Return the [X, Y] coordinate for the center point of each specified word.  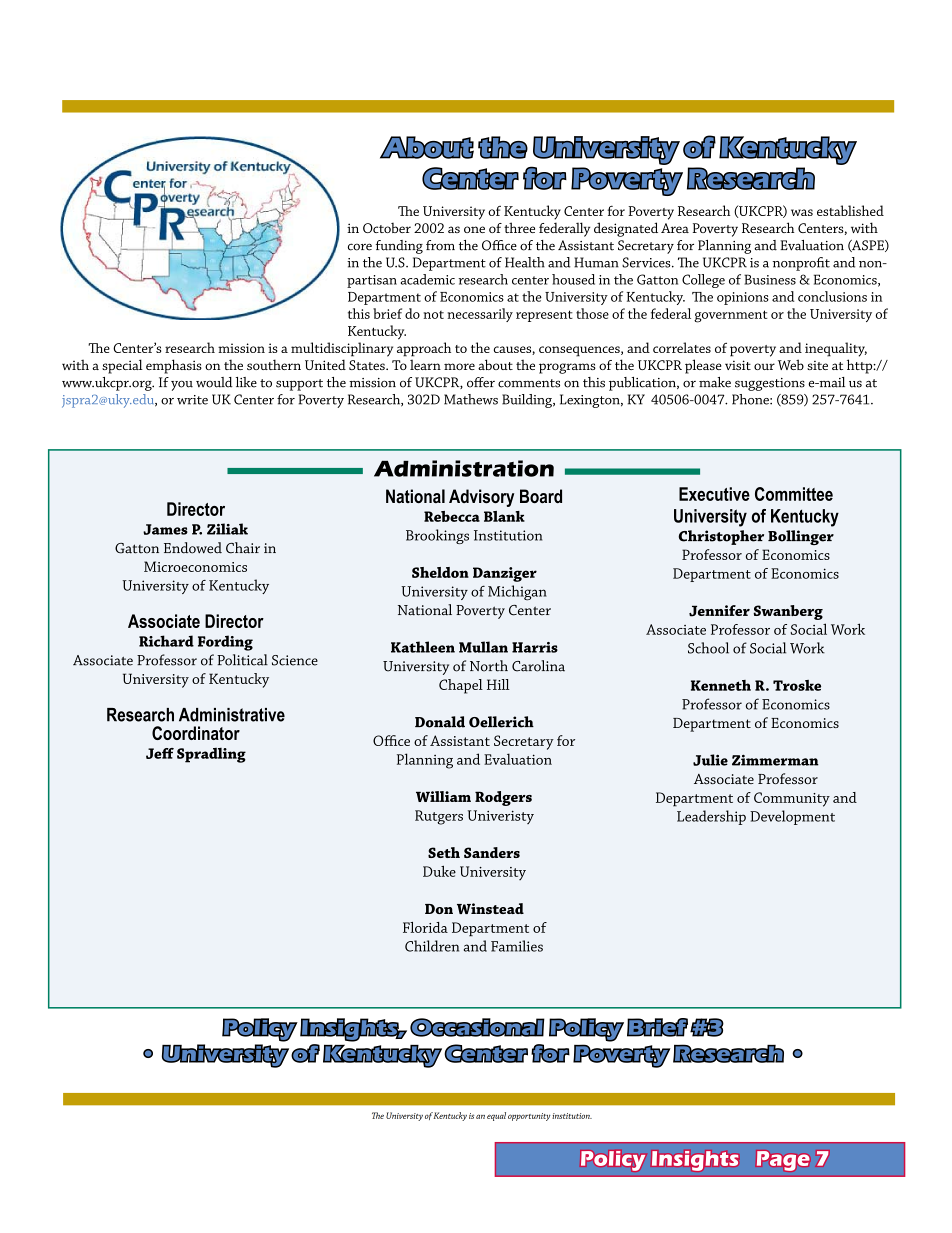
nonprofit [801, 264]
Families [517, 946]
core [360, 247]
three [519, 227]
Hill [498, 684]
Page [783, 1161]
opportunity [529, 1117]
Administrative [232, 715]
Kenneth [721, 685]
